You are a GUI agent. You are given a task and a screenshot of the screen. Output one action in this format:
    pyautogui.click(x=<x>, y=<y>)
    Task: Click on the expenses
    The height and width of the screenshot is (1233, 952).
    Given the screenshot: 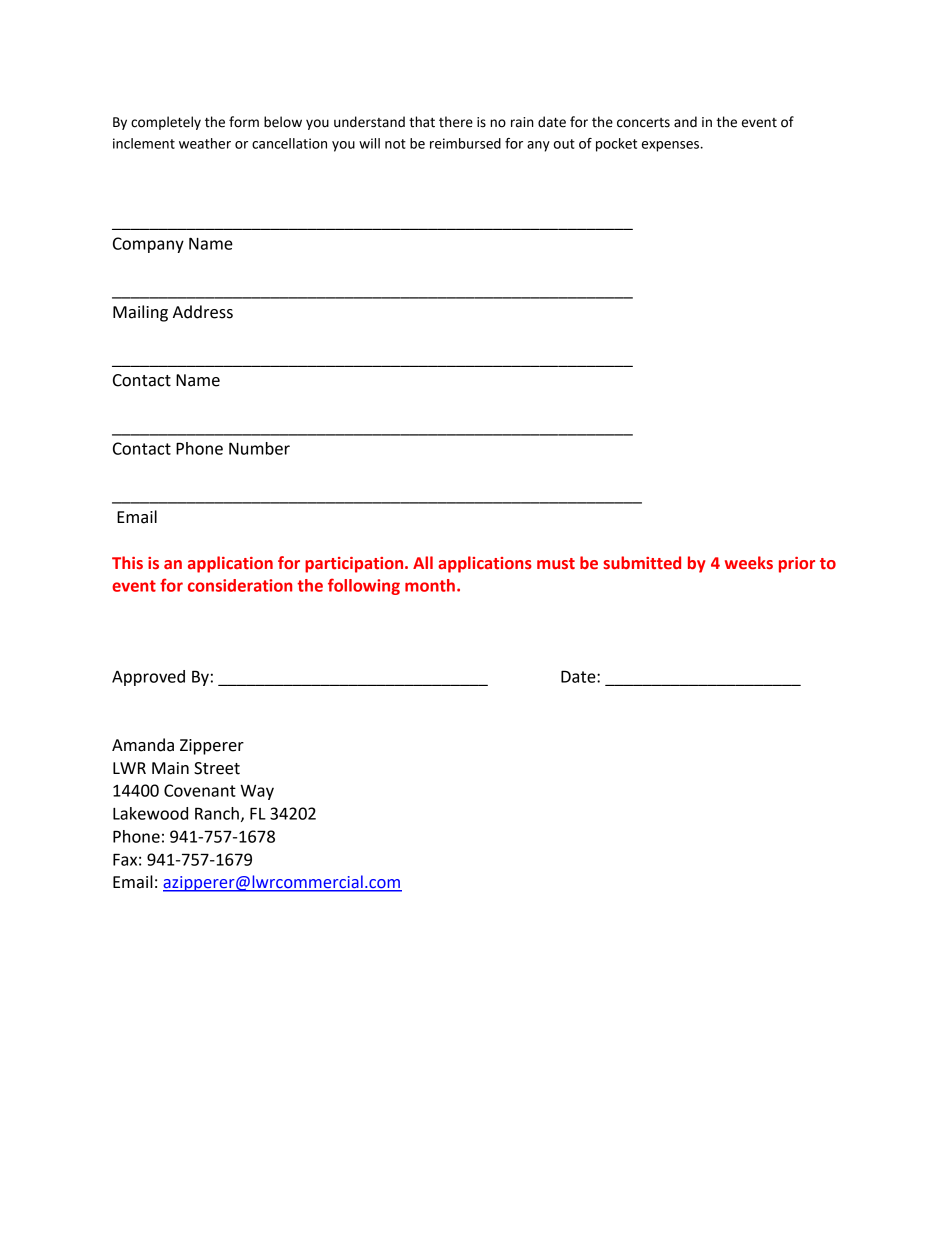 What is the action you would take?
    pyautogui.click(x=670, y=146)
